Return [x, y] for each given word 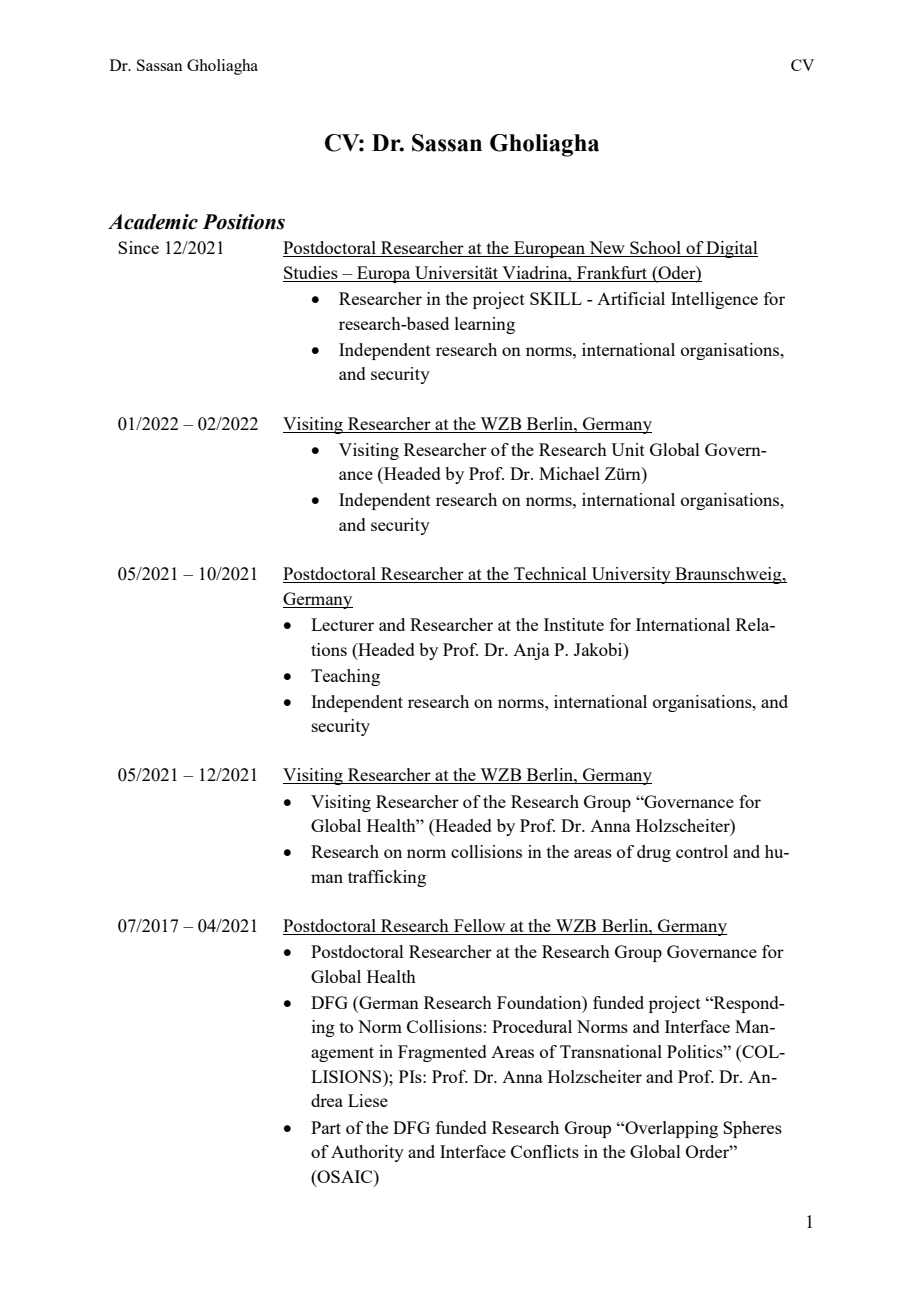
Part [326, 1127]
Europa [384, 274]
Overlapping [670, 1129]
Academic [153, 222]
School [656, 249]
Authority [367, 1153]
